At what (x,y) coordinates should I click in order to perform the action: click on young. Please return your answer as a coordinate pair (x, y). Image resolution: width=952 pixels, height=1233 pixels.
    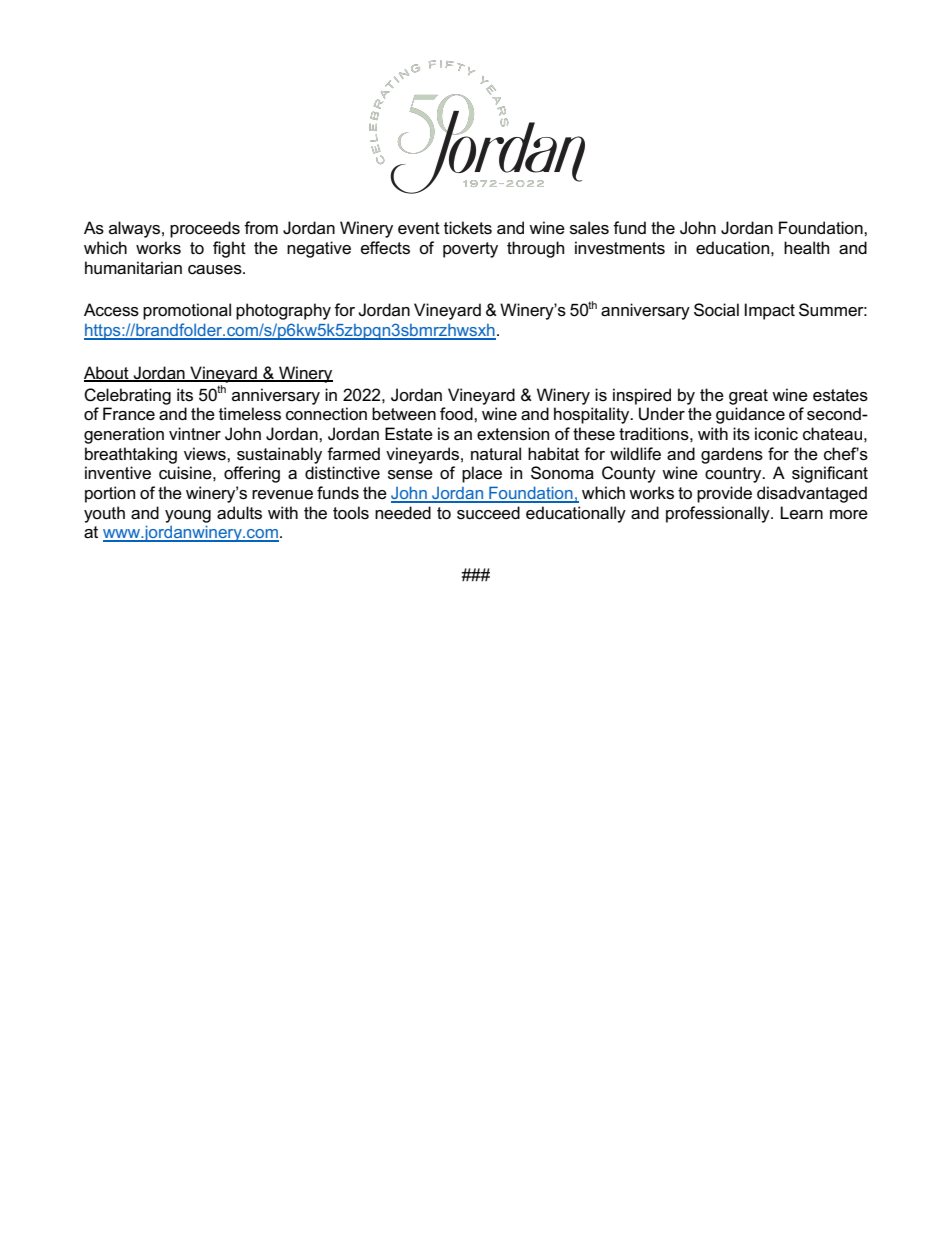
    Looking at the image, I should click on (188, 516).
